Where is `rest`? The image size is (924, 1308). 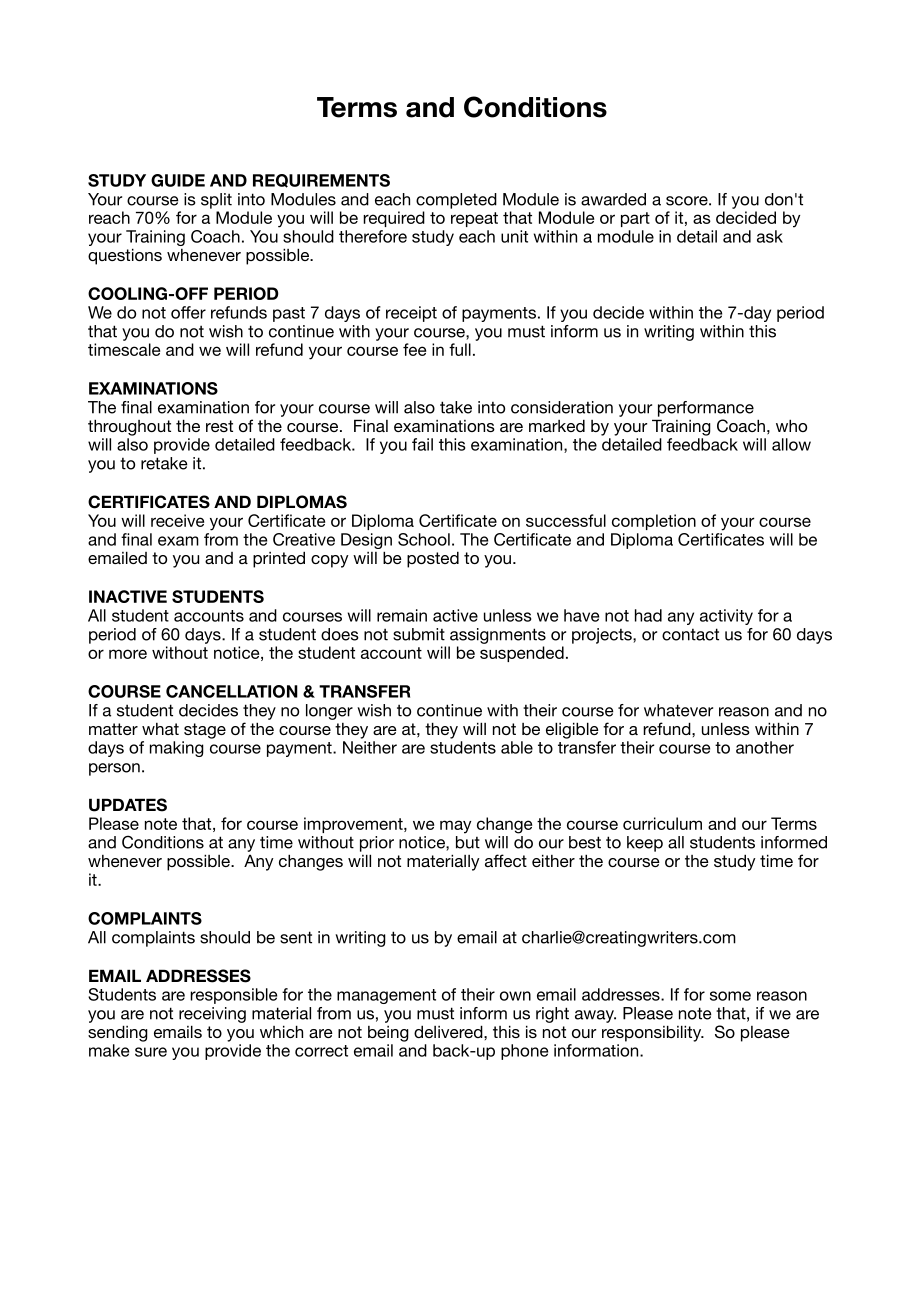
rest is located at coordinates (219, 426).
